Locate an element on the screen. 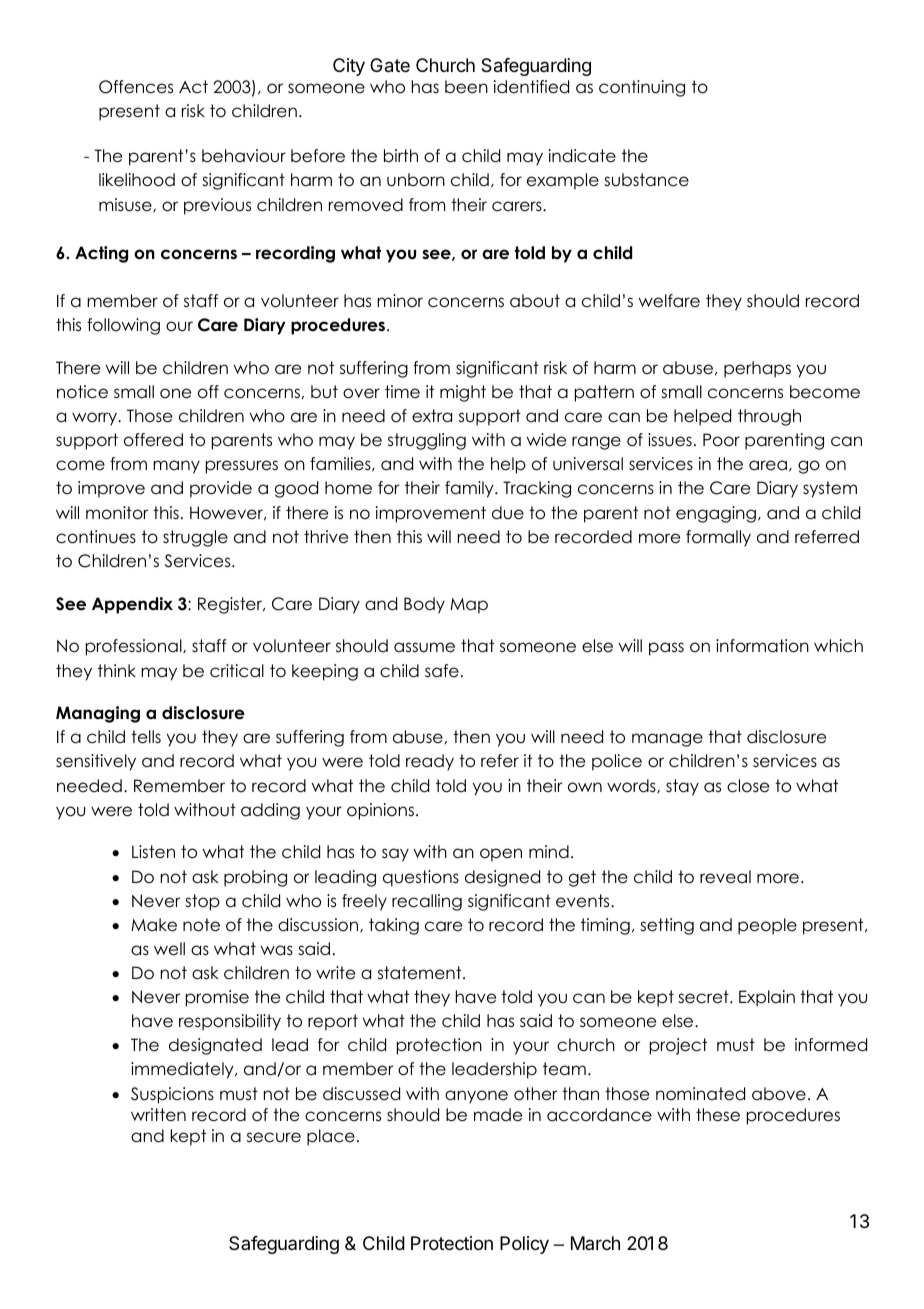  information is located at coordinates (762, 646).
